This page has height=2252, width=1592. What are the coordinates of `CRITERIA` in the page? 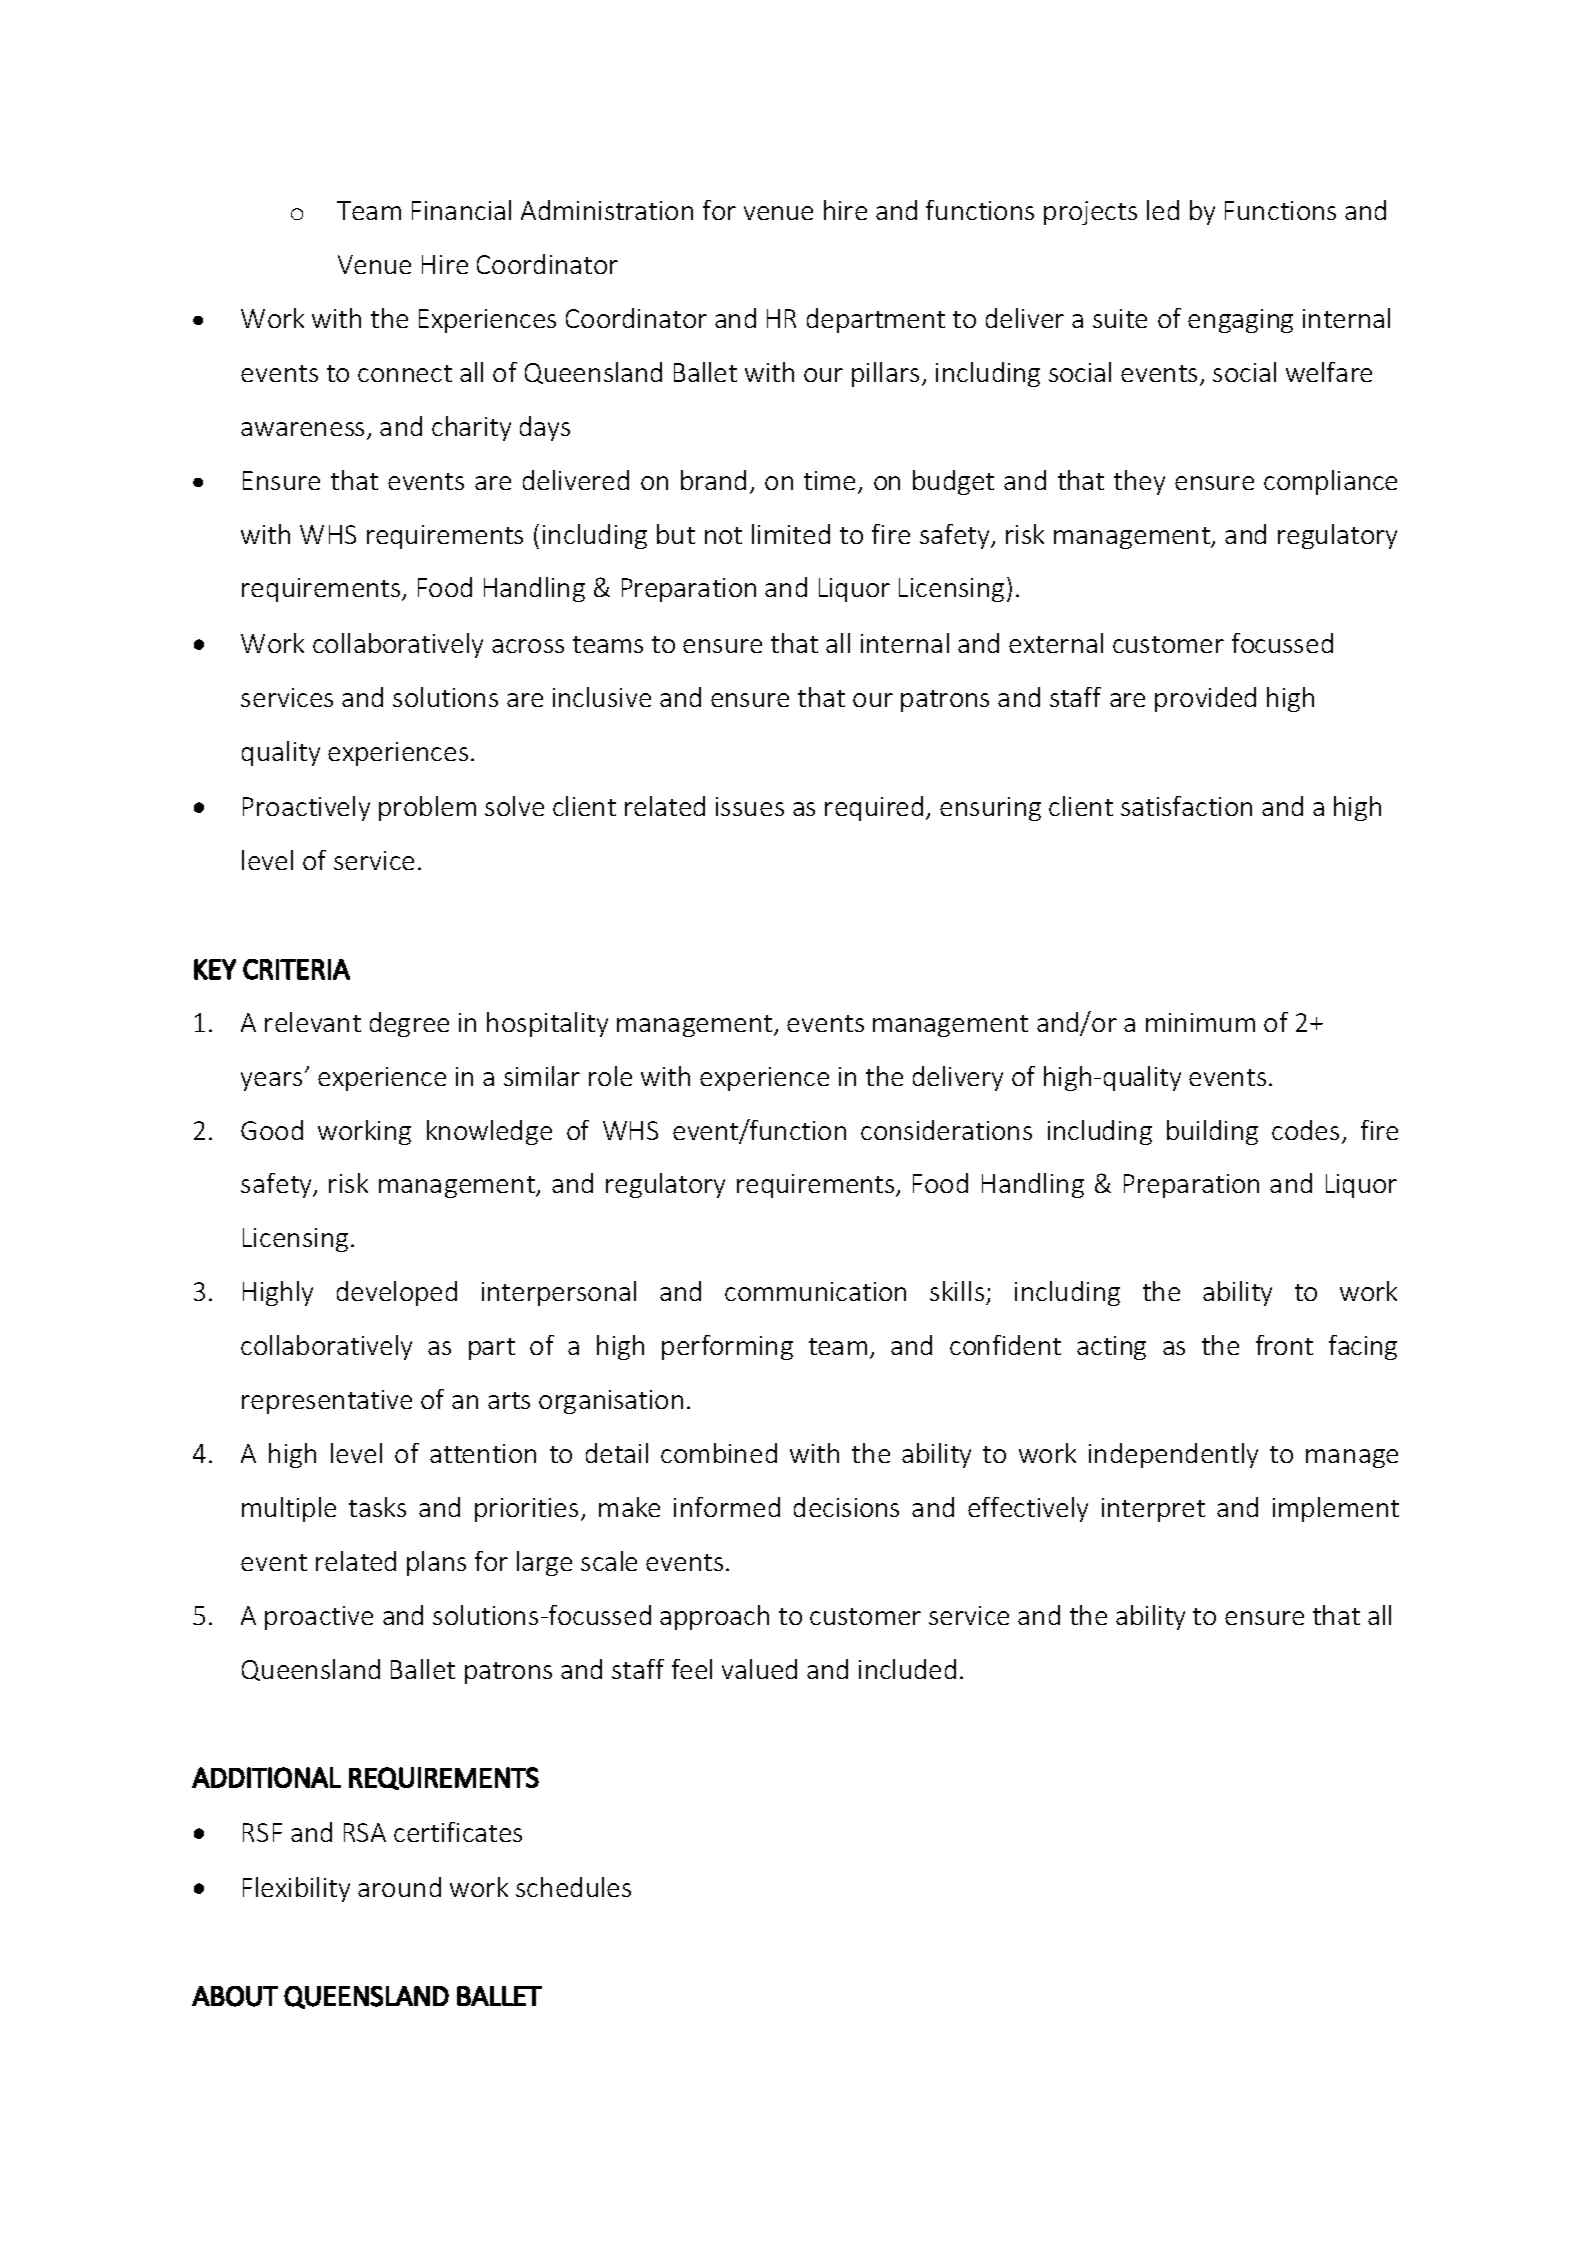 It's located at (296, 969).
